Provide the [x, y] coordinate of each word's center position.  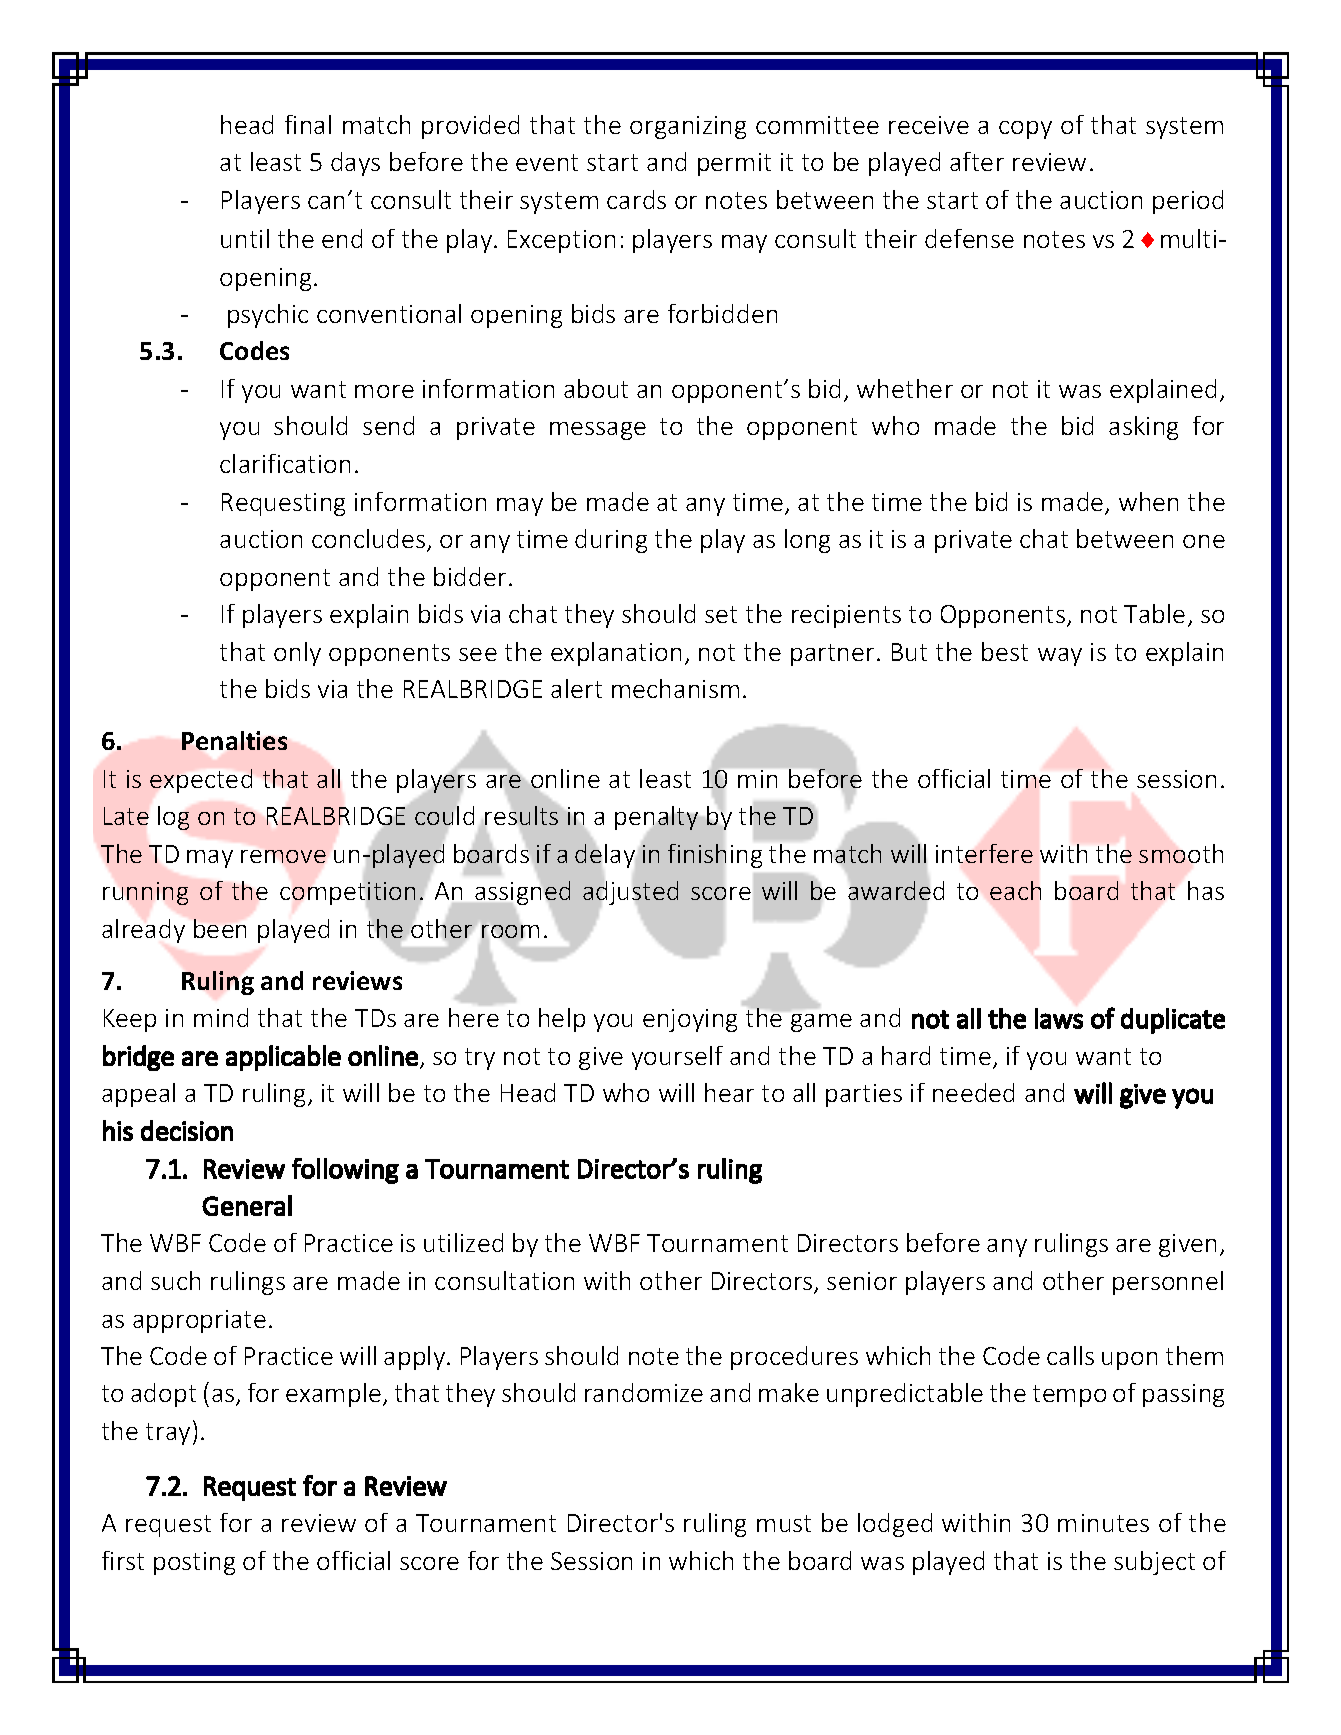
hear [729, 1092]
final [308, 124]
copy [1025, 130]
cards [636, 199]
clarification [285, 463]
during [611, 541]
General [247, 1205]
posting [194, 1563]
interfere [984, 853]
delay [605, 856]
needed [973, 1092]
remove [283, 856]
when [1148, 501]
